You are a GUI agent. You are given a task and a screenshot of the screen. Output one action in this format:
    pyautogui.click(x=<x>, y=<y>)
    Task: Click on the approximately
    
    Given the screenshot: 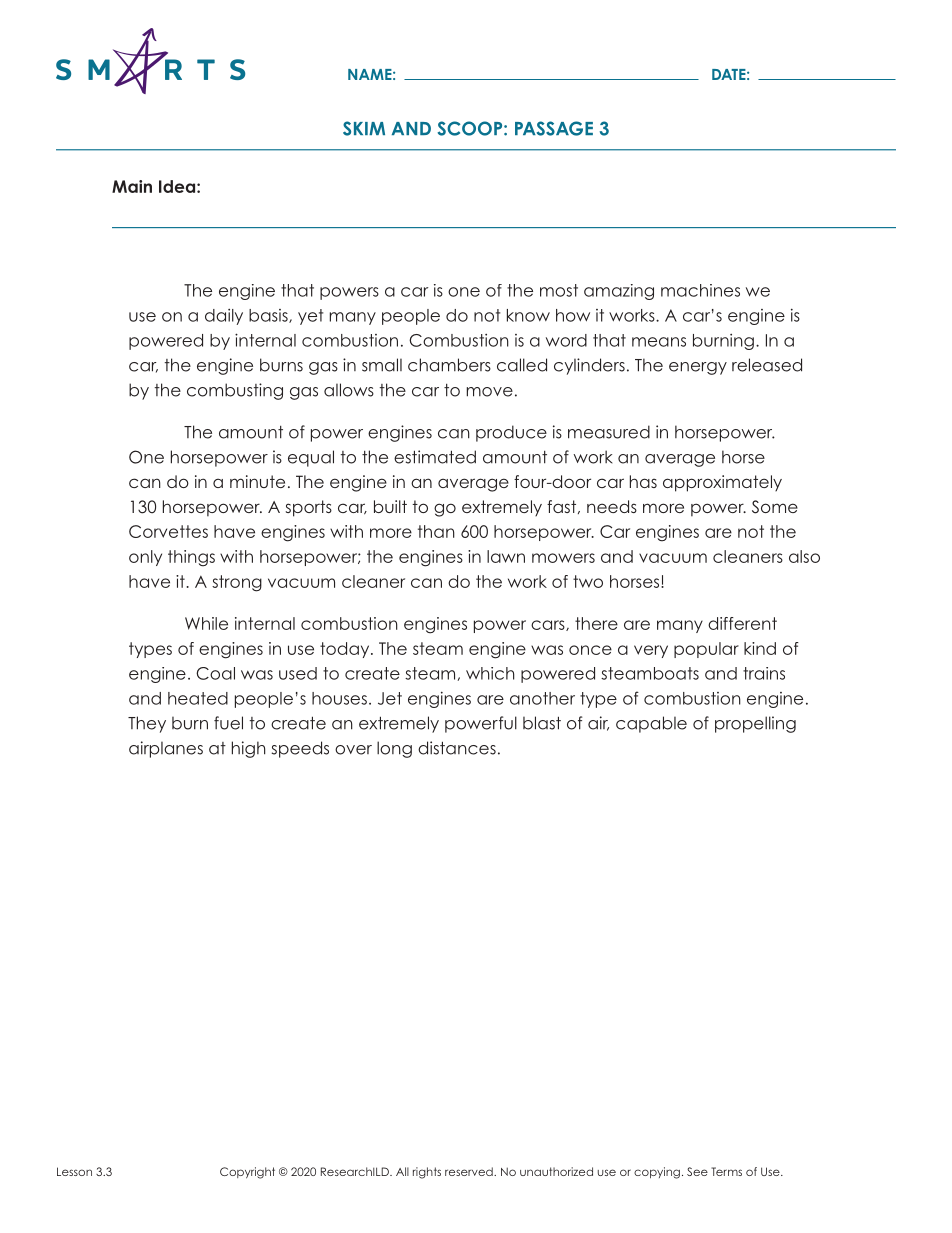 What is the action you would take?
    pyautogui.click(x=722, y=483)
